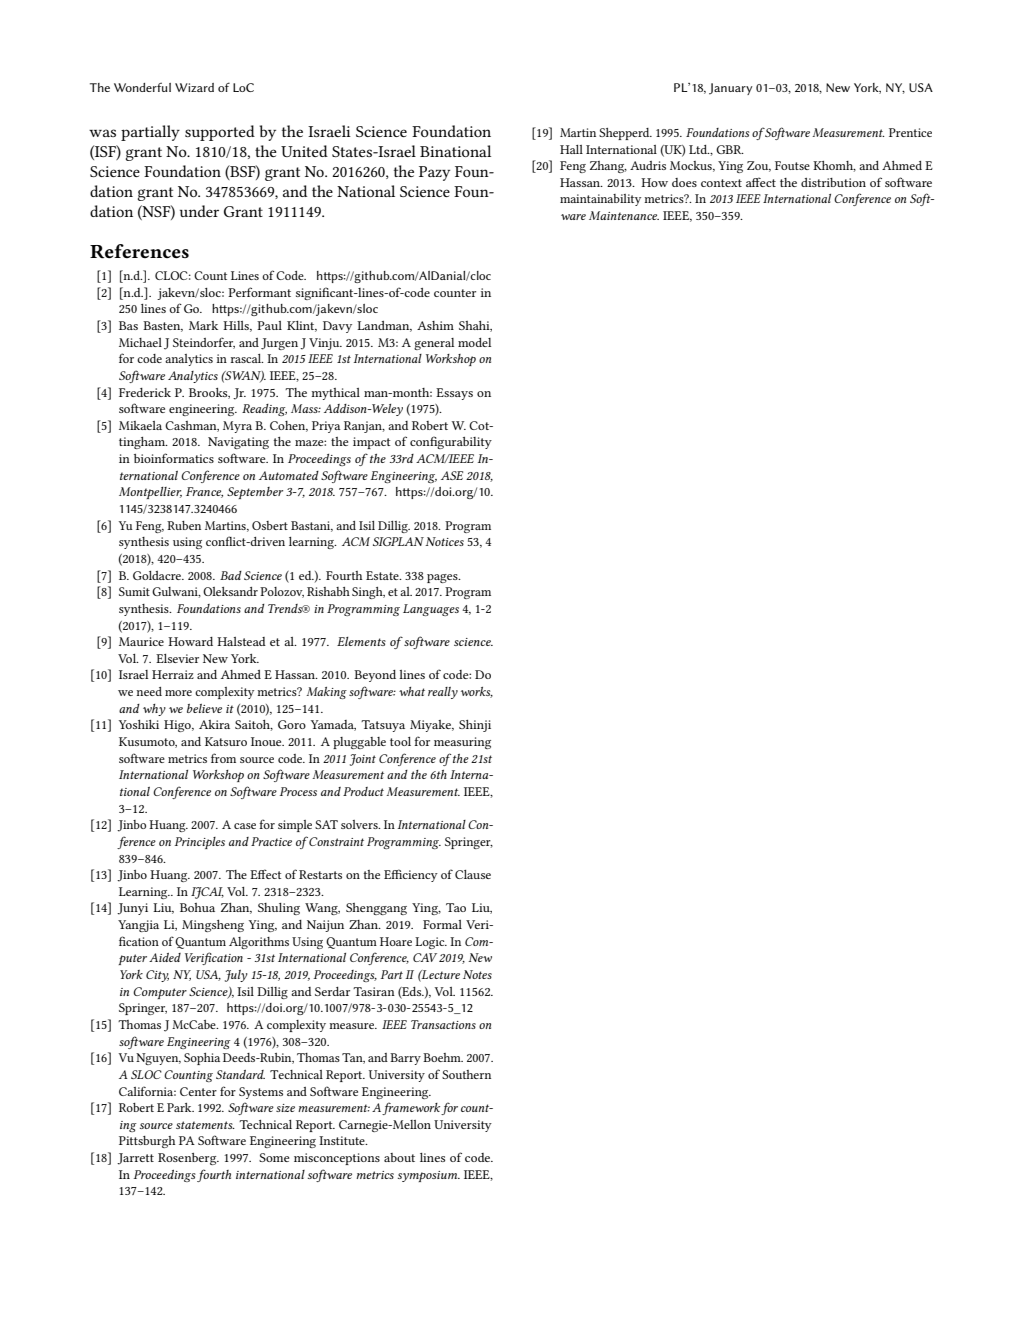  I want to click on Rosenberg, so click(188, 1159).
